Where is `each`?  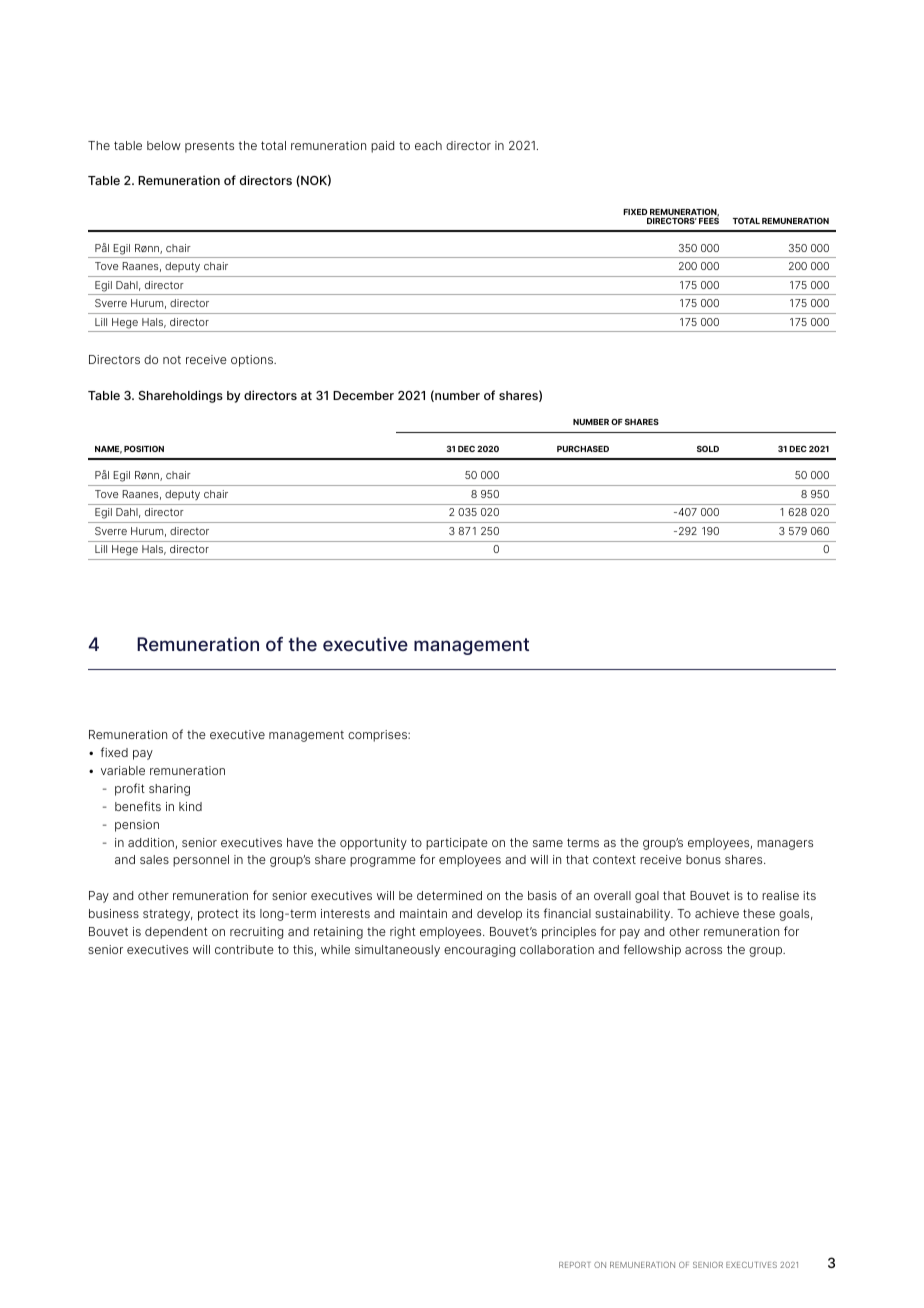
each is located at coordinates (428, 145).
